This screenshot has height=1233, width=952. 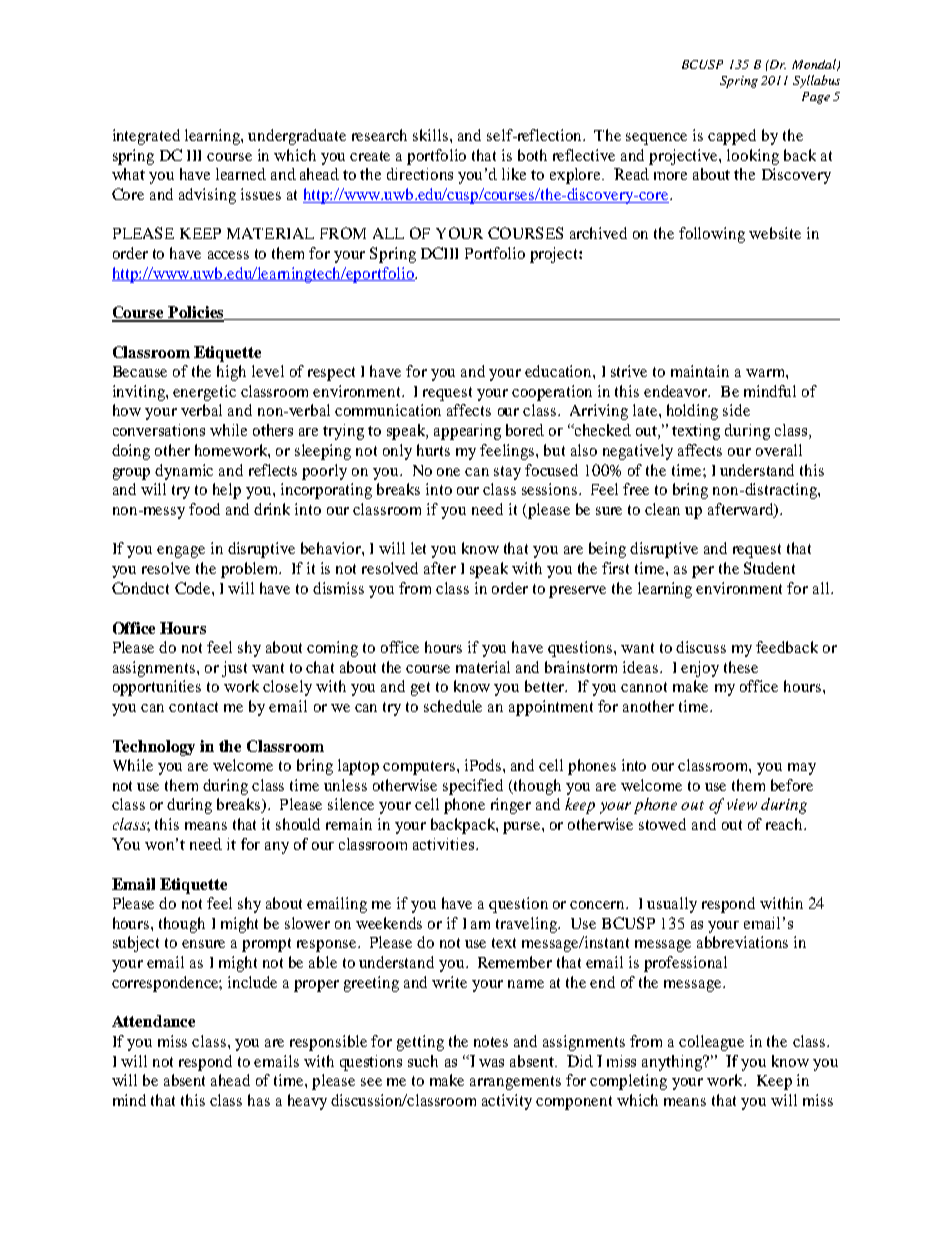 What do you see at coordinates (732, 137) in the screenshot?
I see `capped` at bounding box center [732, 137].
